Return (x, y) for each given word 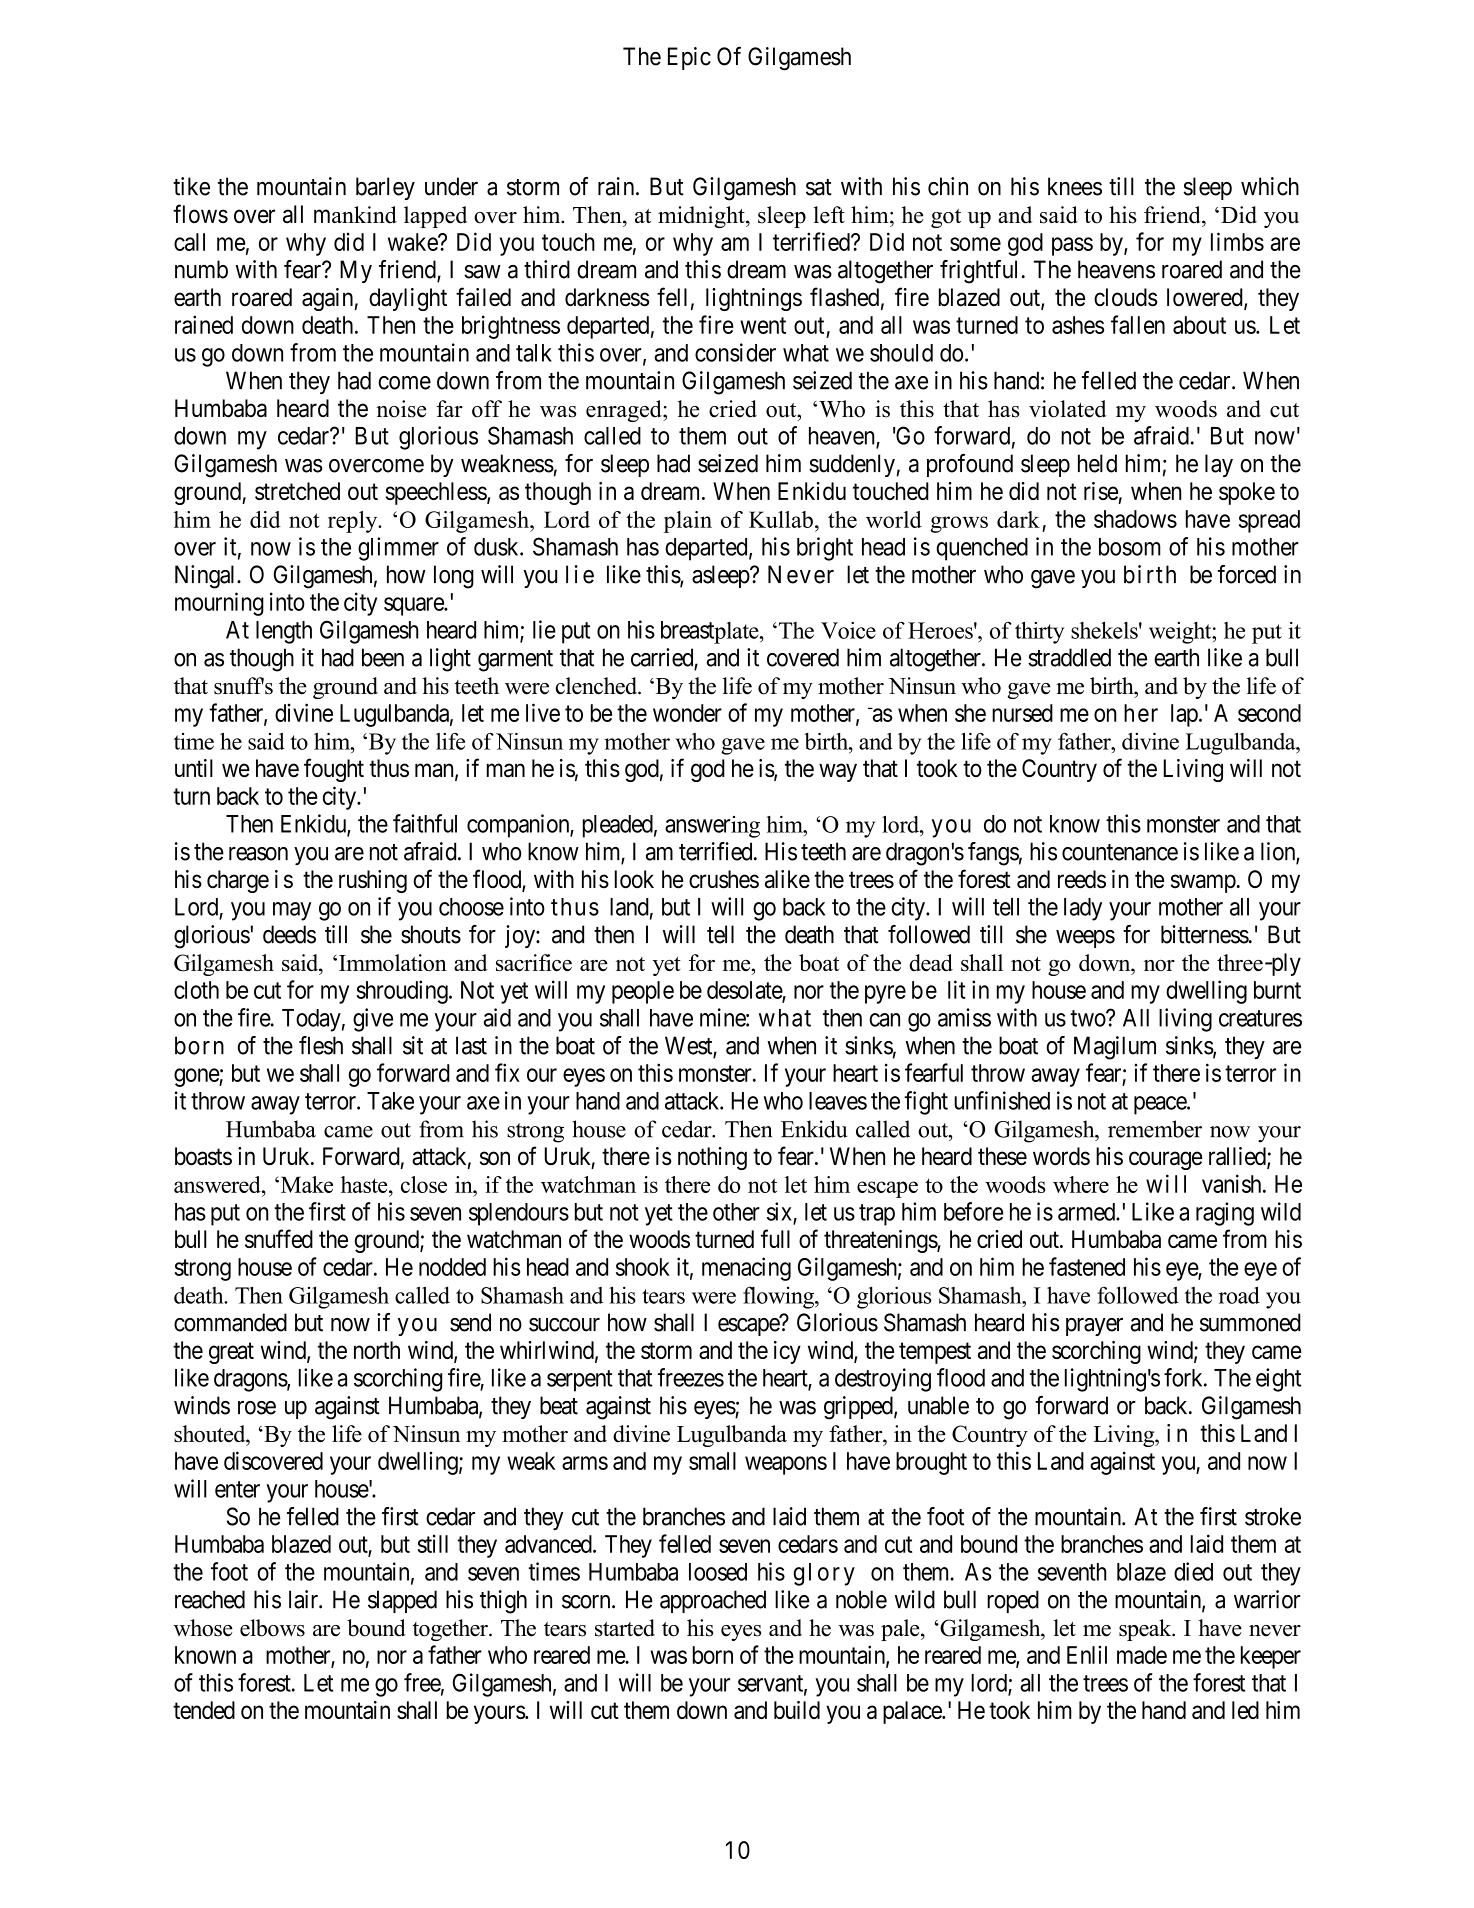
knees (1075, 186)
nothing (712, 1158)
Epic (689, 58)
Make (305, 1184)
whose (203, 1628)
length (284, 632)
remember (1155, 1129)
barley (385, 188)
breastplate (711, 632)
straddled (1069, 657)
